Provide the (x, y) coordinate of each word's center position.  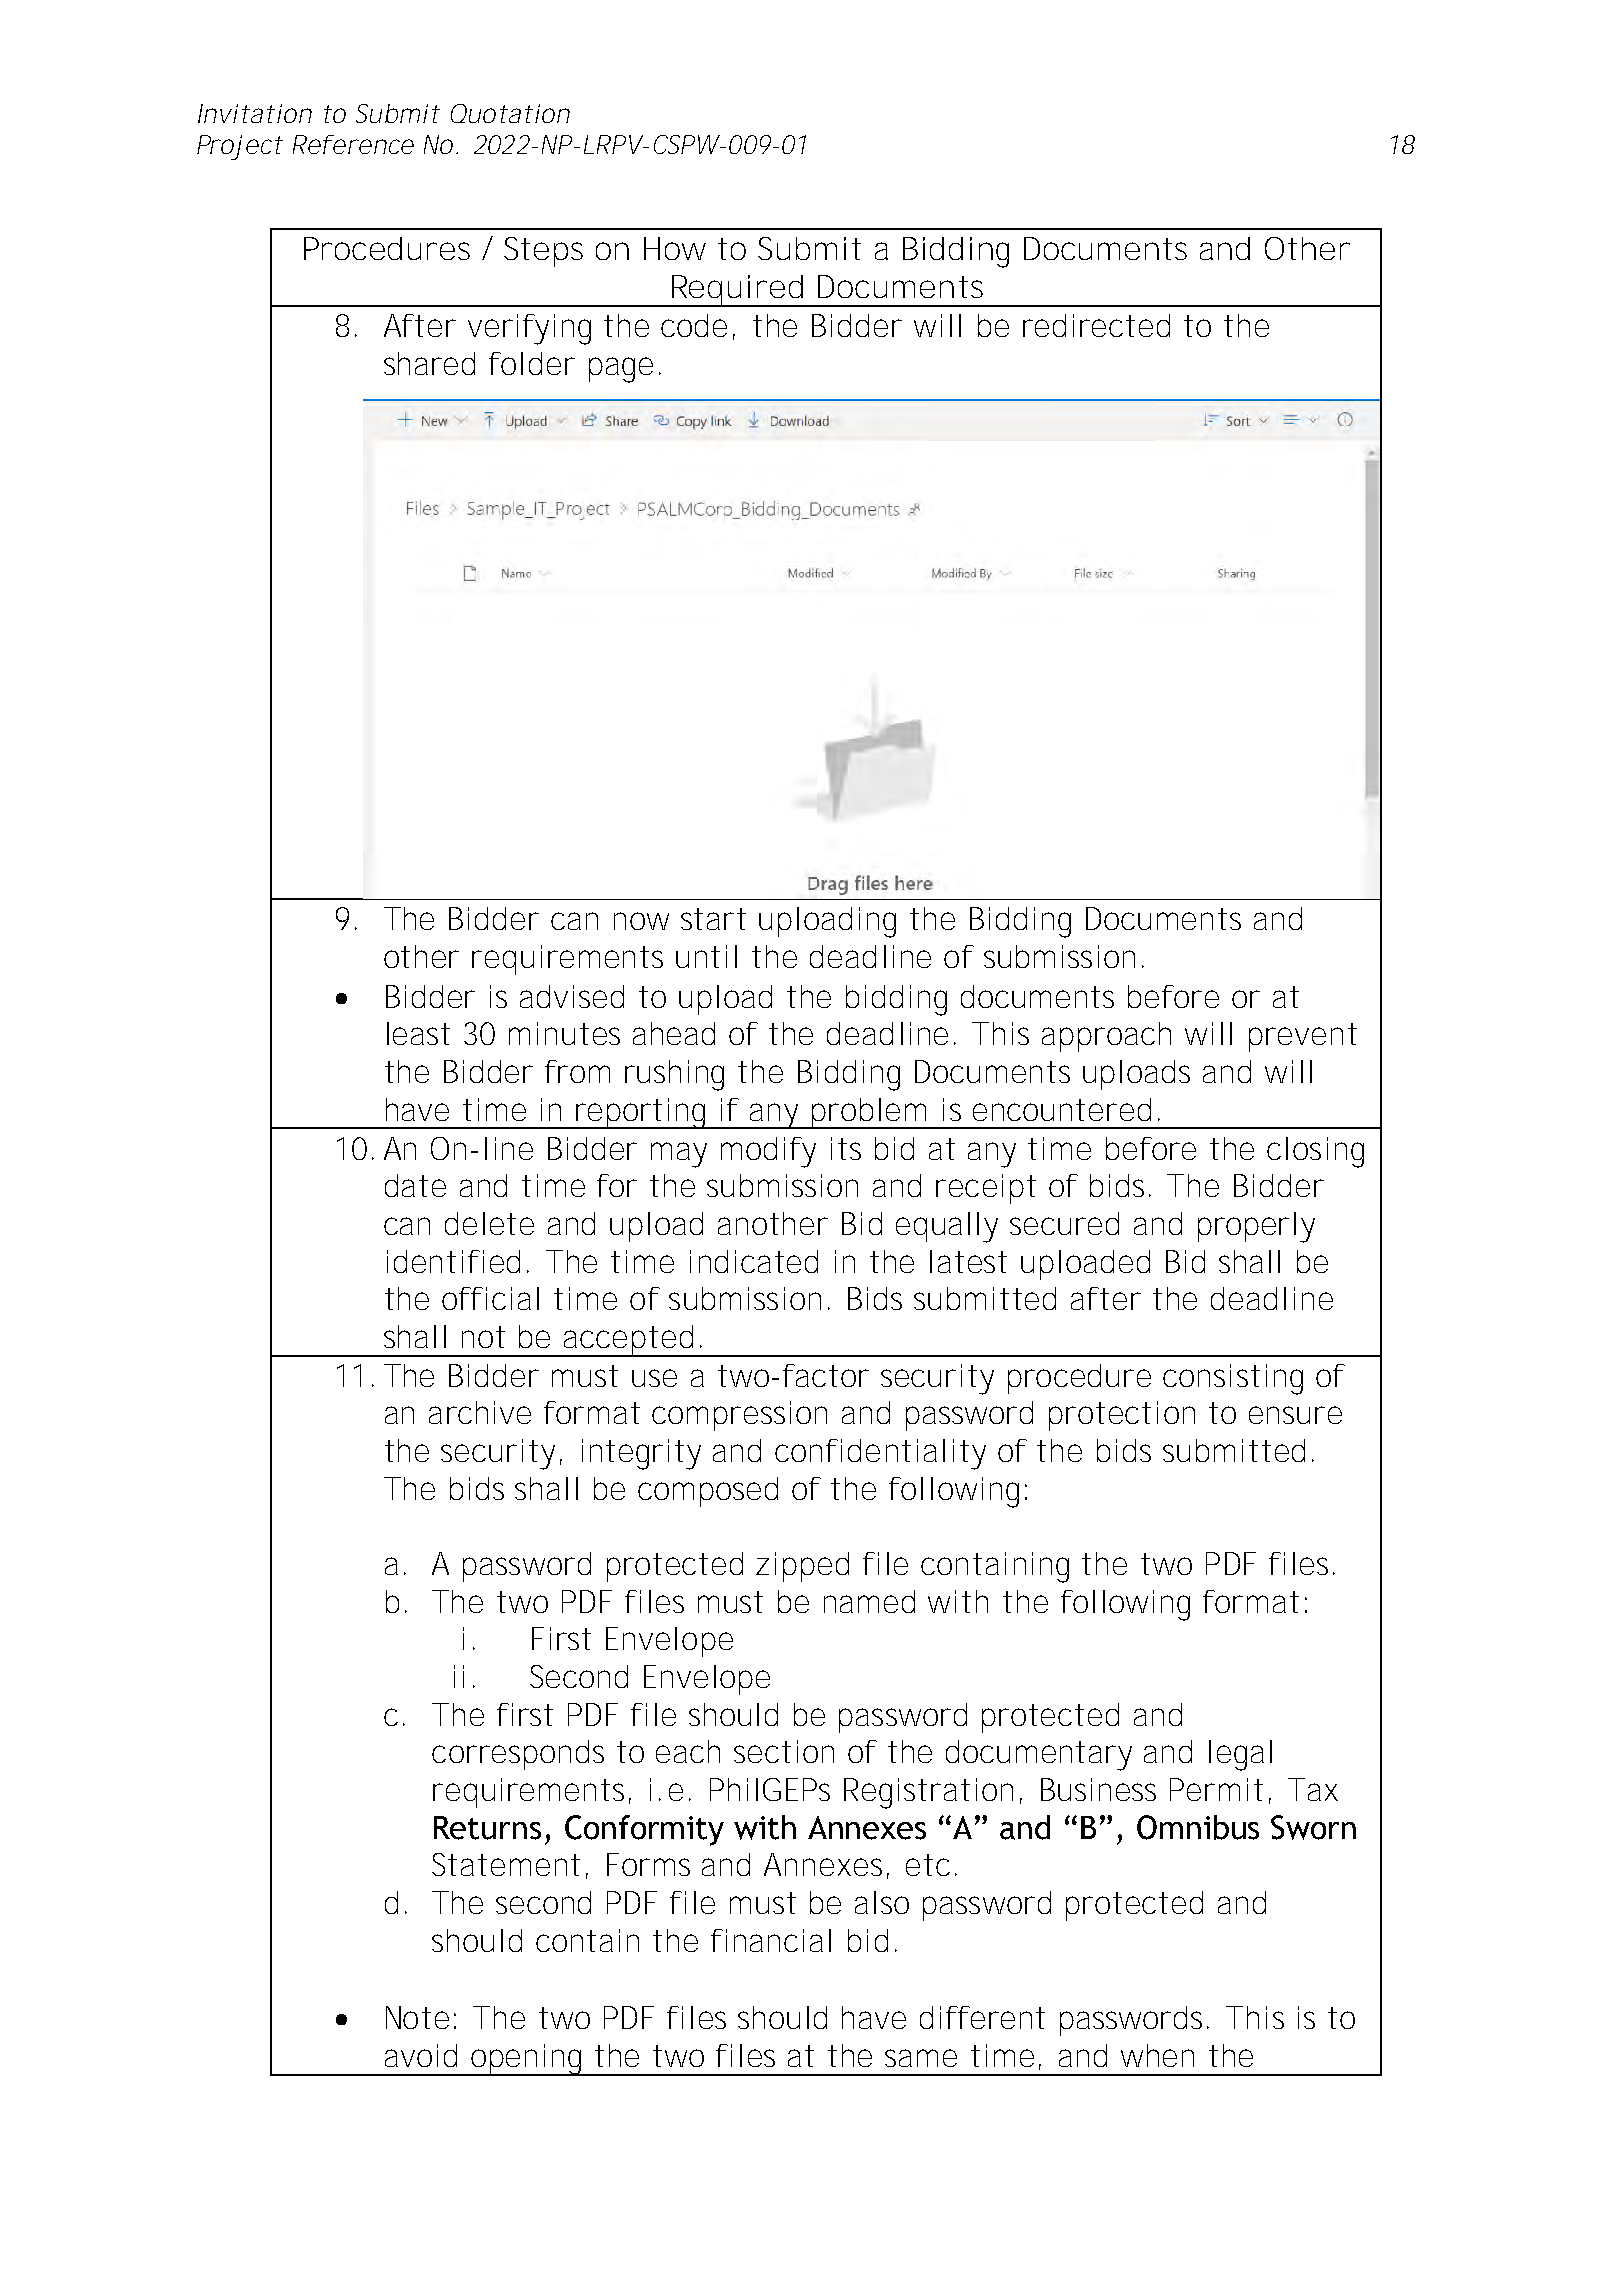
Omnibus (1198, 1827)
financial (771, 1940)
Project (240, 147)
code (698, 327)
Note (421, 2017)
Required (740, 291)
